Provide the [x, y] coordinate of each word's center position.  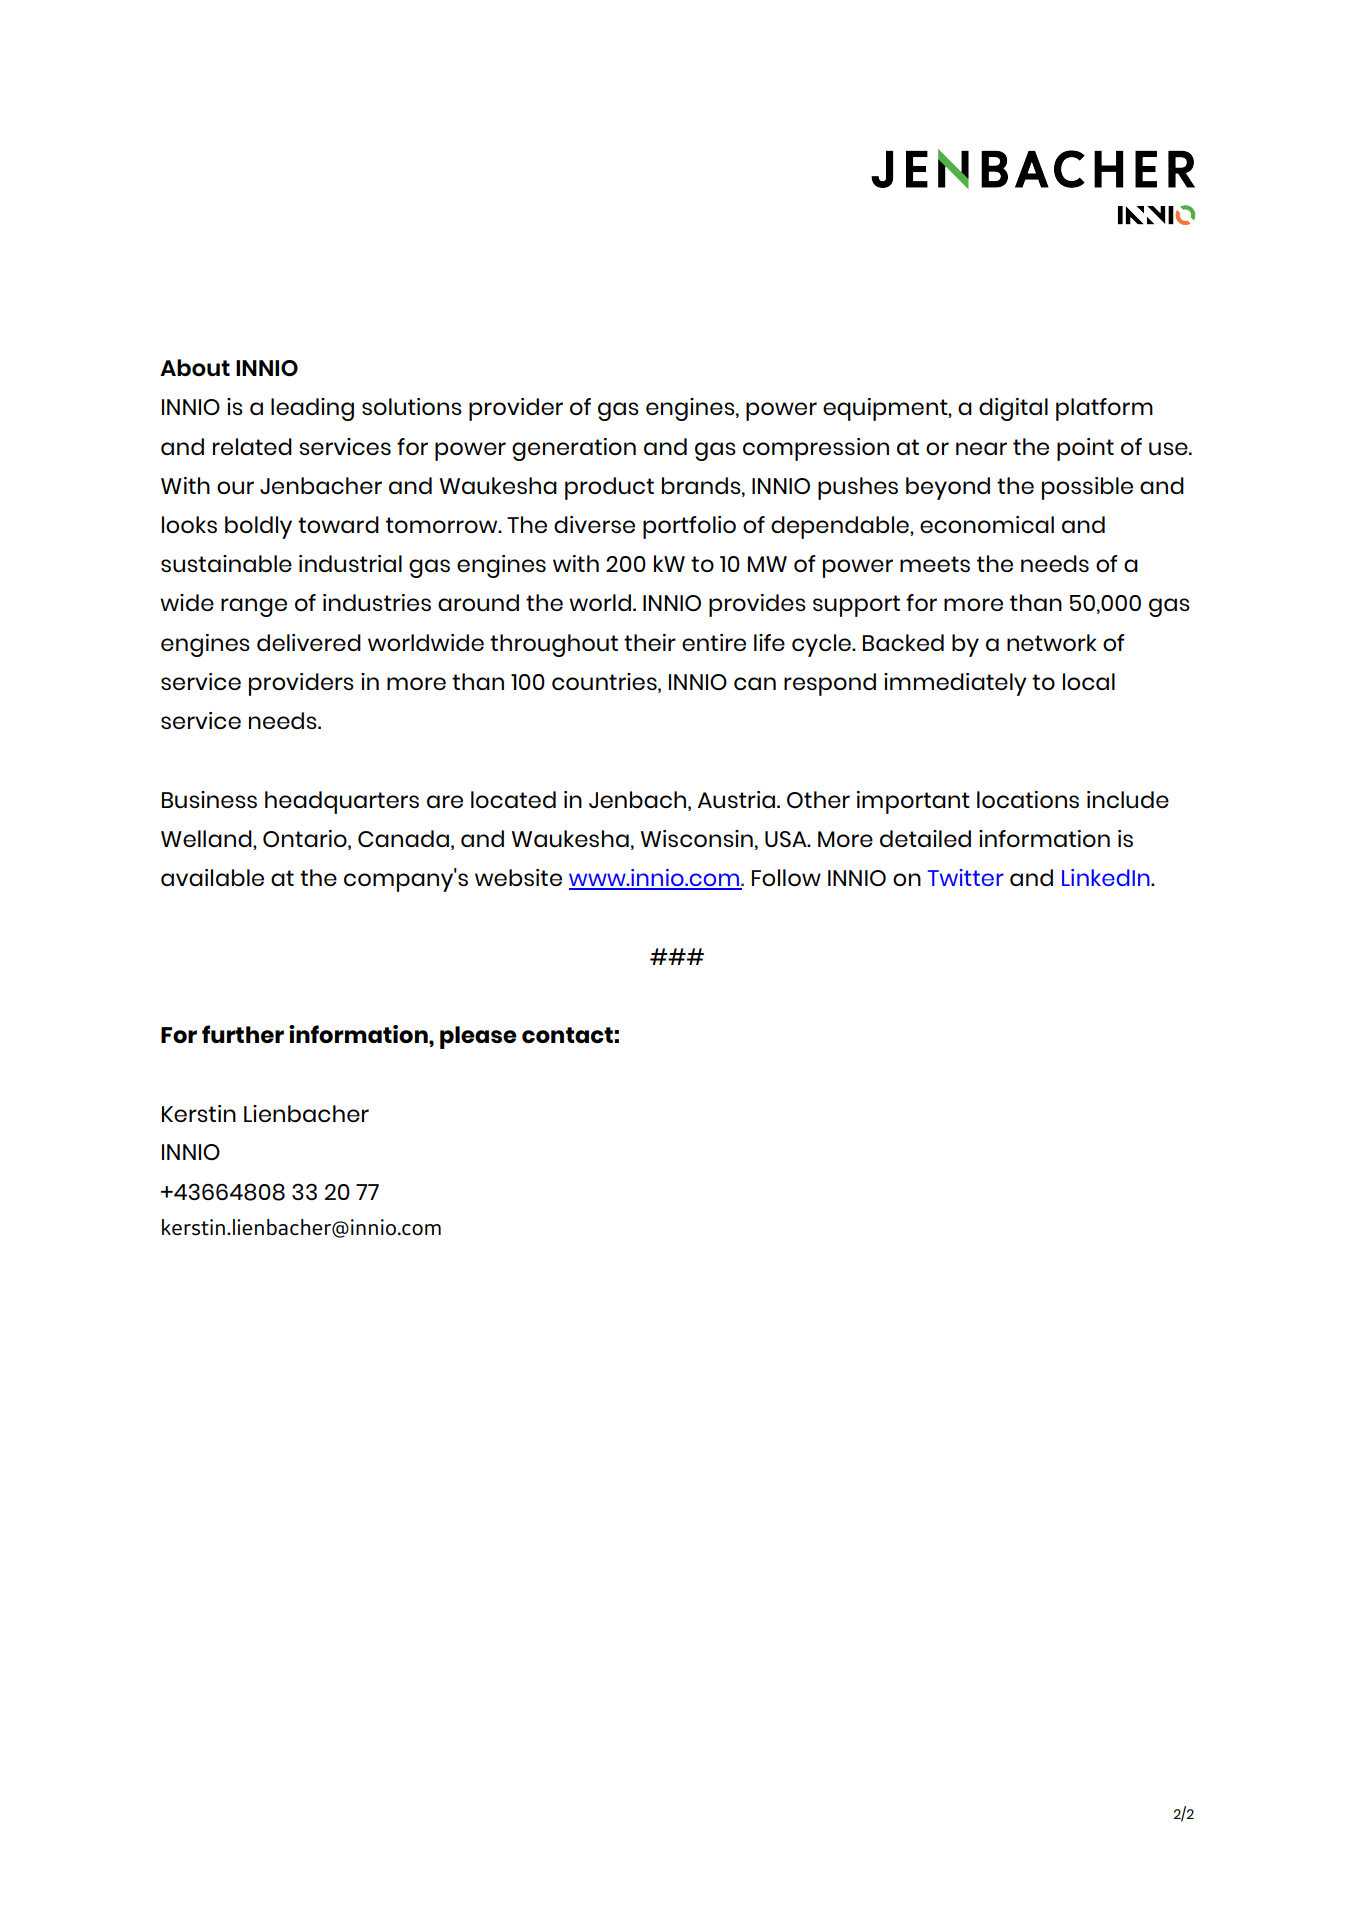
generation [574, 449]
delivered [309, 642]
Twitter [966, 877]
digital [1013, 409]
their [650, 642]
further [243, 1034]
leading [312, 409]
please [478, 1037]
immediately [955, 684]
